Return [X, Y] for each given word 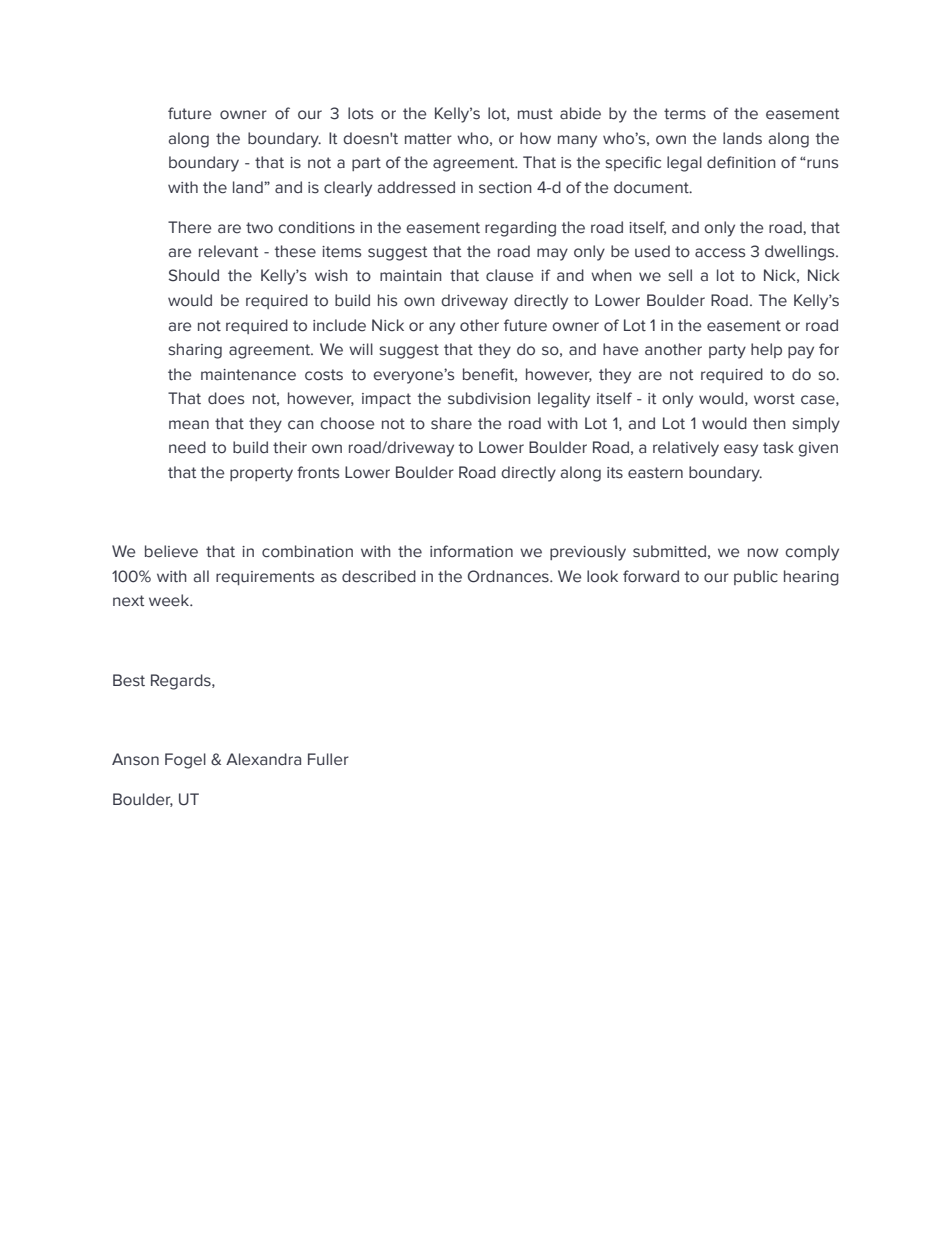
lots [360, 113]
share [451, 423]
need [187, 447]
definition [741, 162]
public [756, 577]
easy [741, 450]
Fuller [328, 759]
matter [428, 139]
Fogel [185, 761]
